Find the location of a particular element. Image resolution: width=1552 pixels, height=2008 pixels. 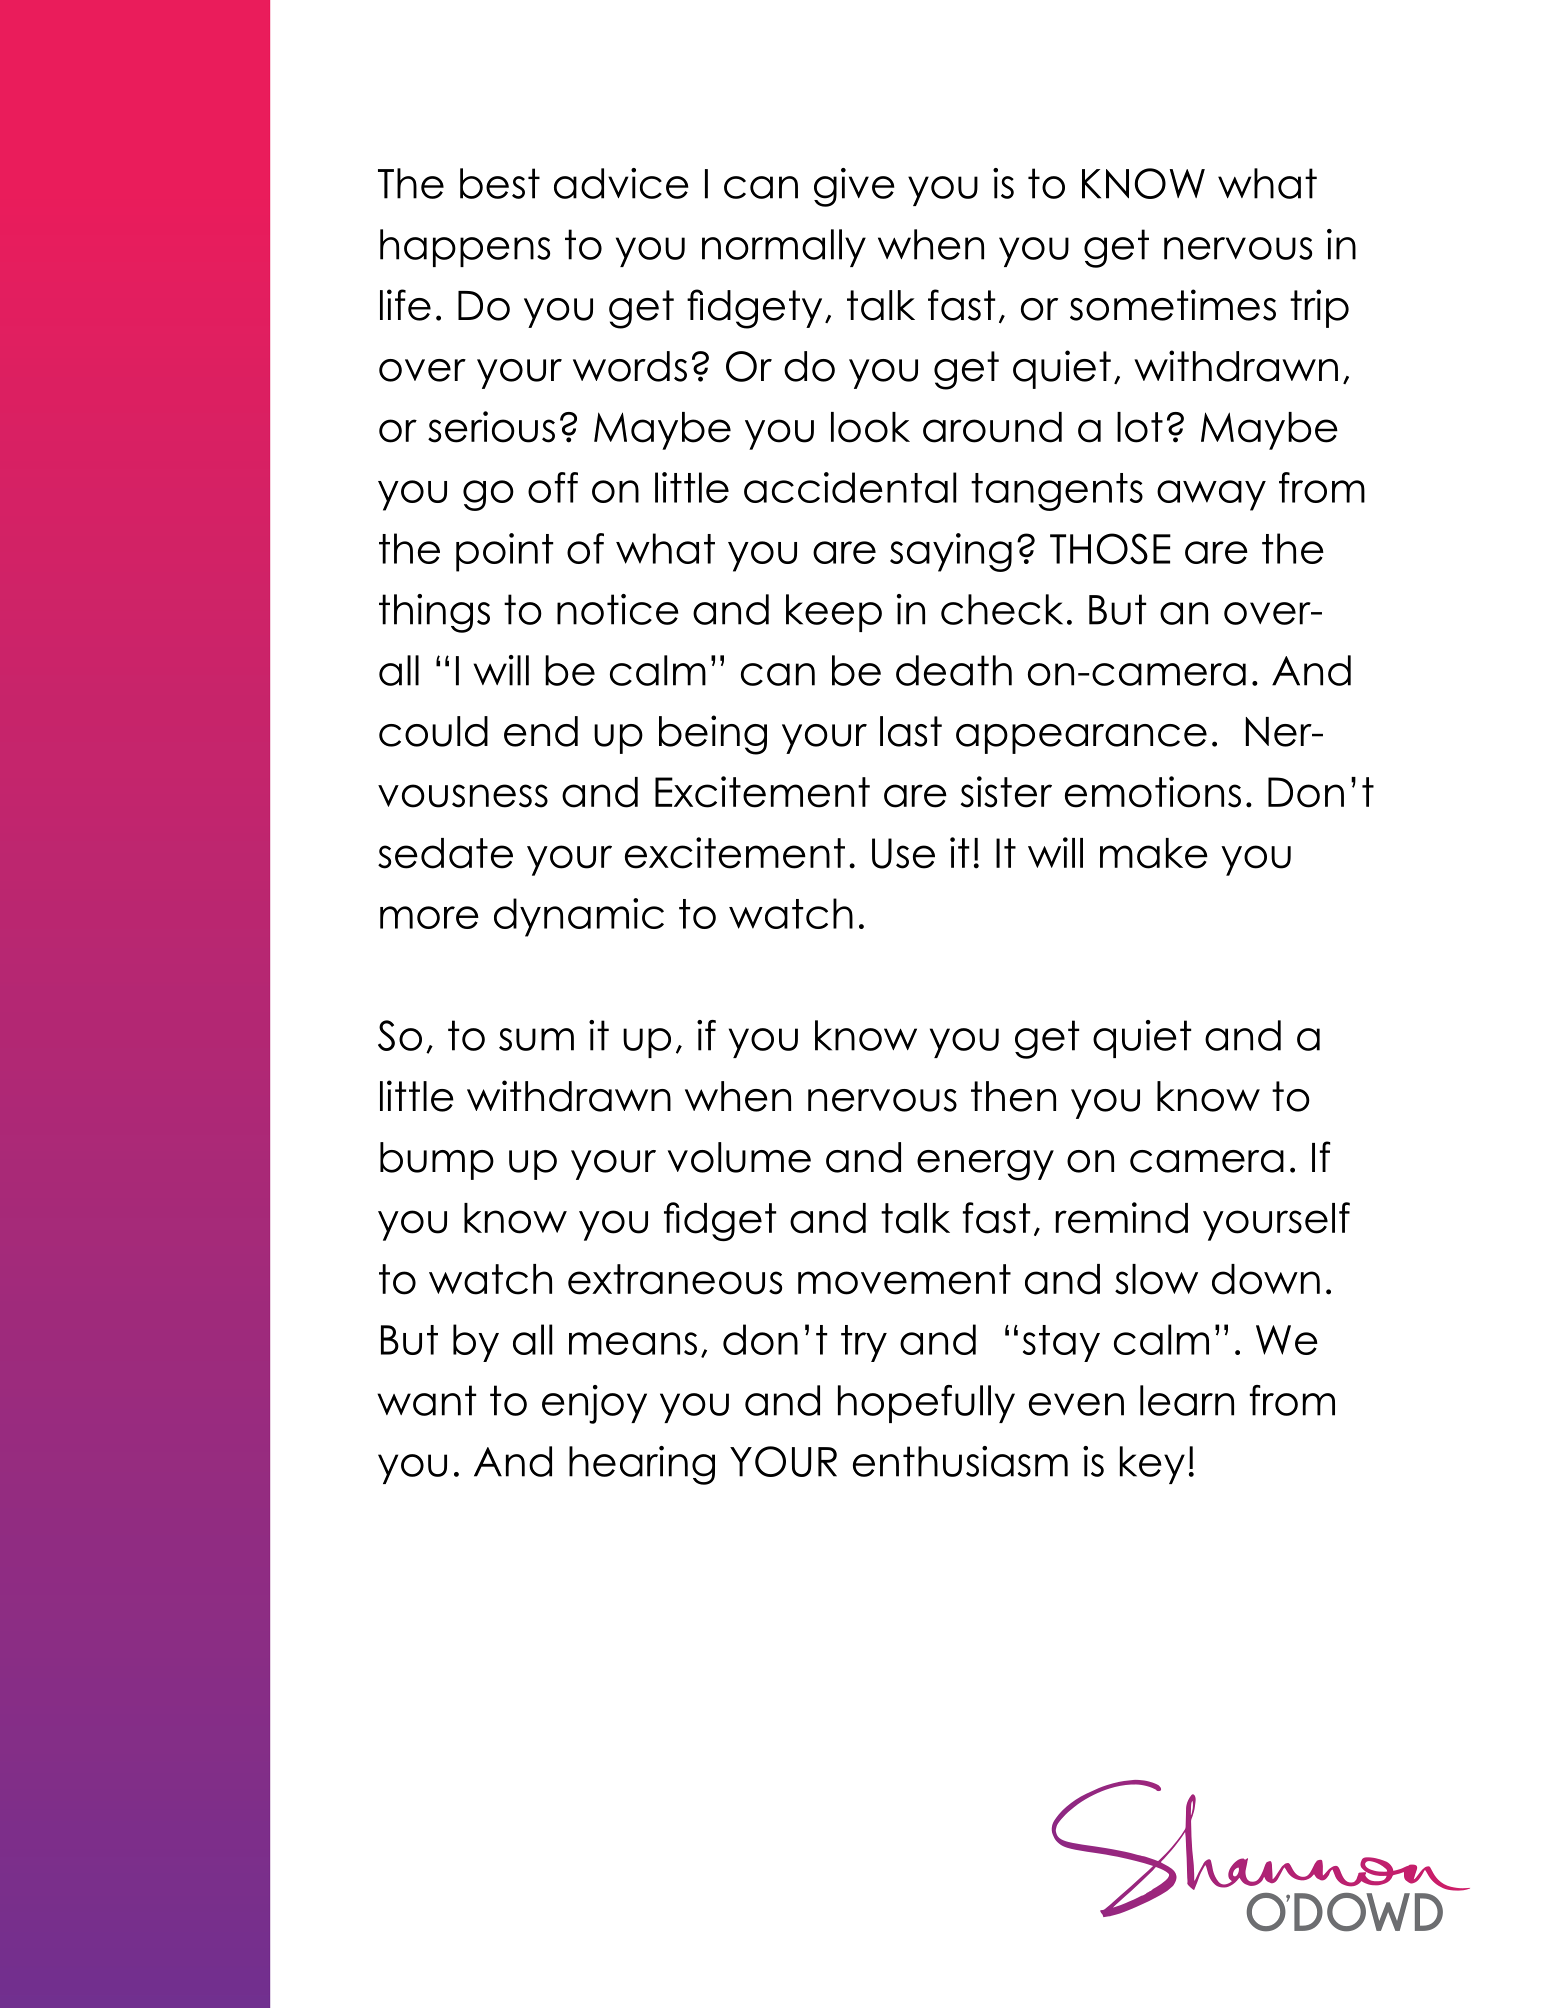

make is located at coordinates (1154, 853).
